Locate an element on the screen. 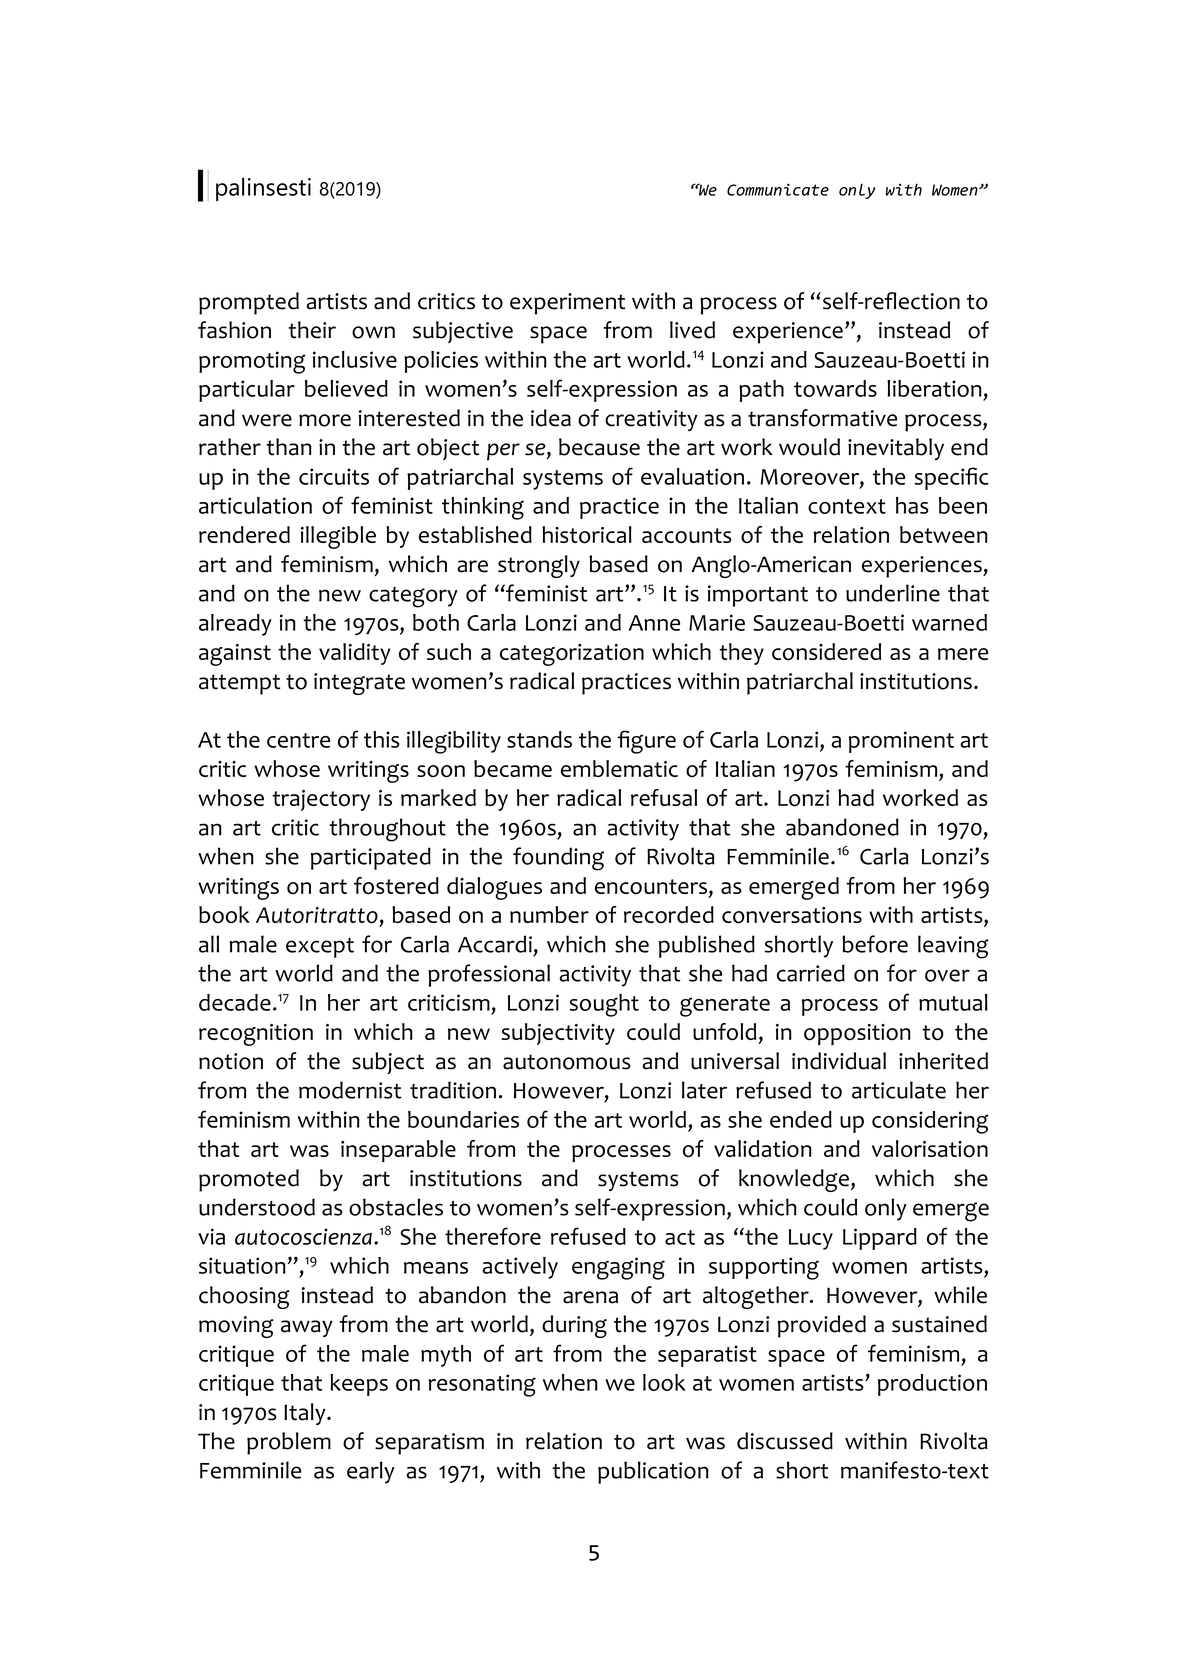 This screenshot has height=1680, width=1188. prompted is located at coordinates (249, 303).
